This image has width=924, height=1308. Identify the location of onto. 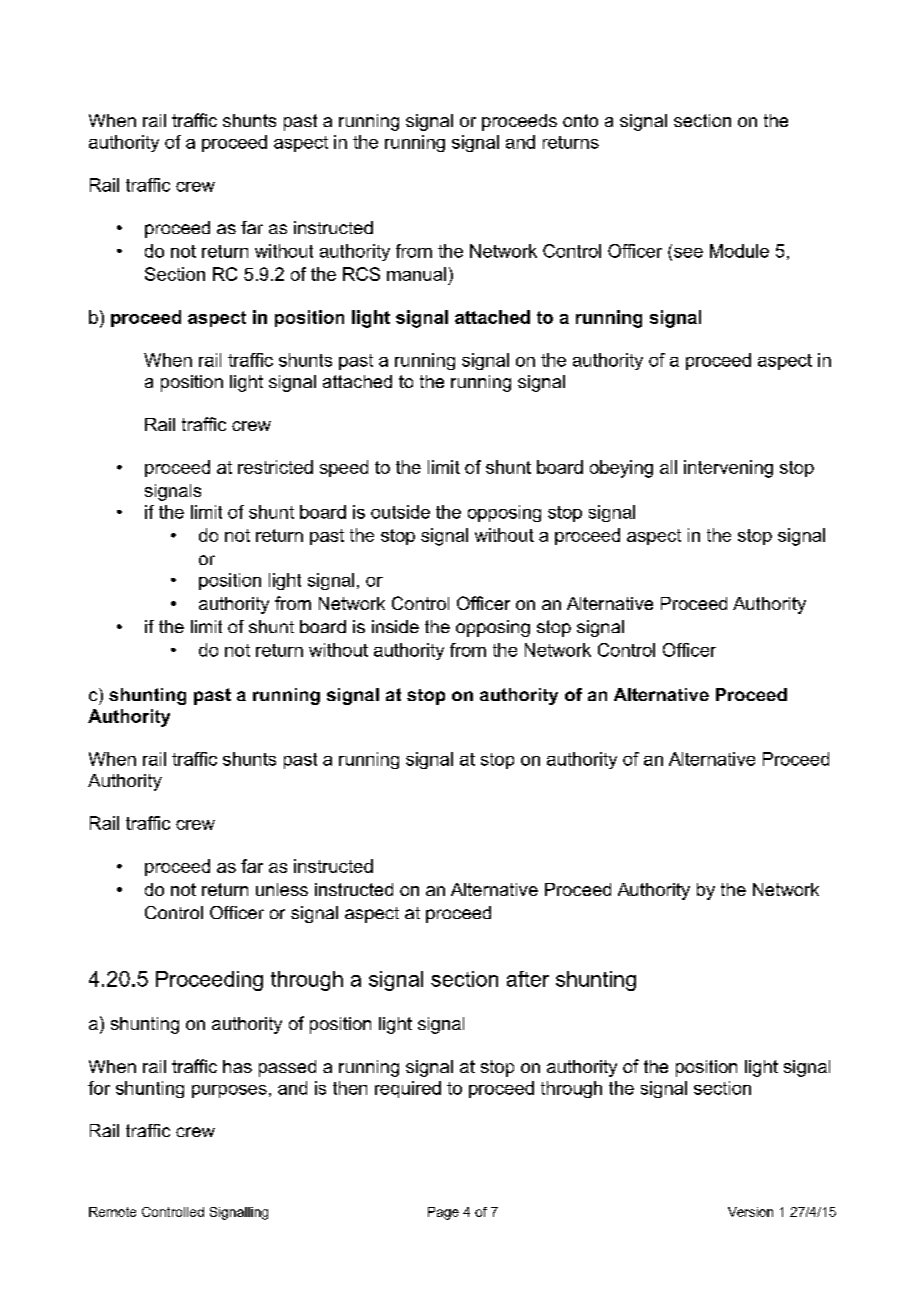
(580, 120).
